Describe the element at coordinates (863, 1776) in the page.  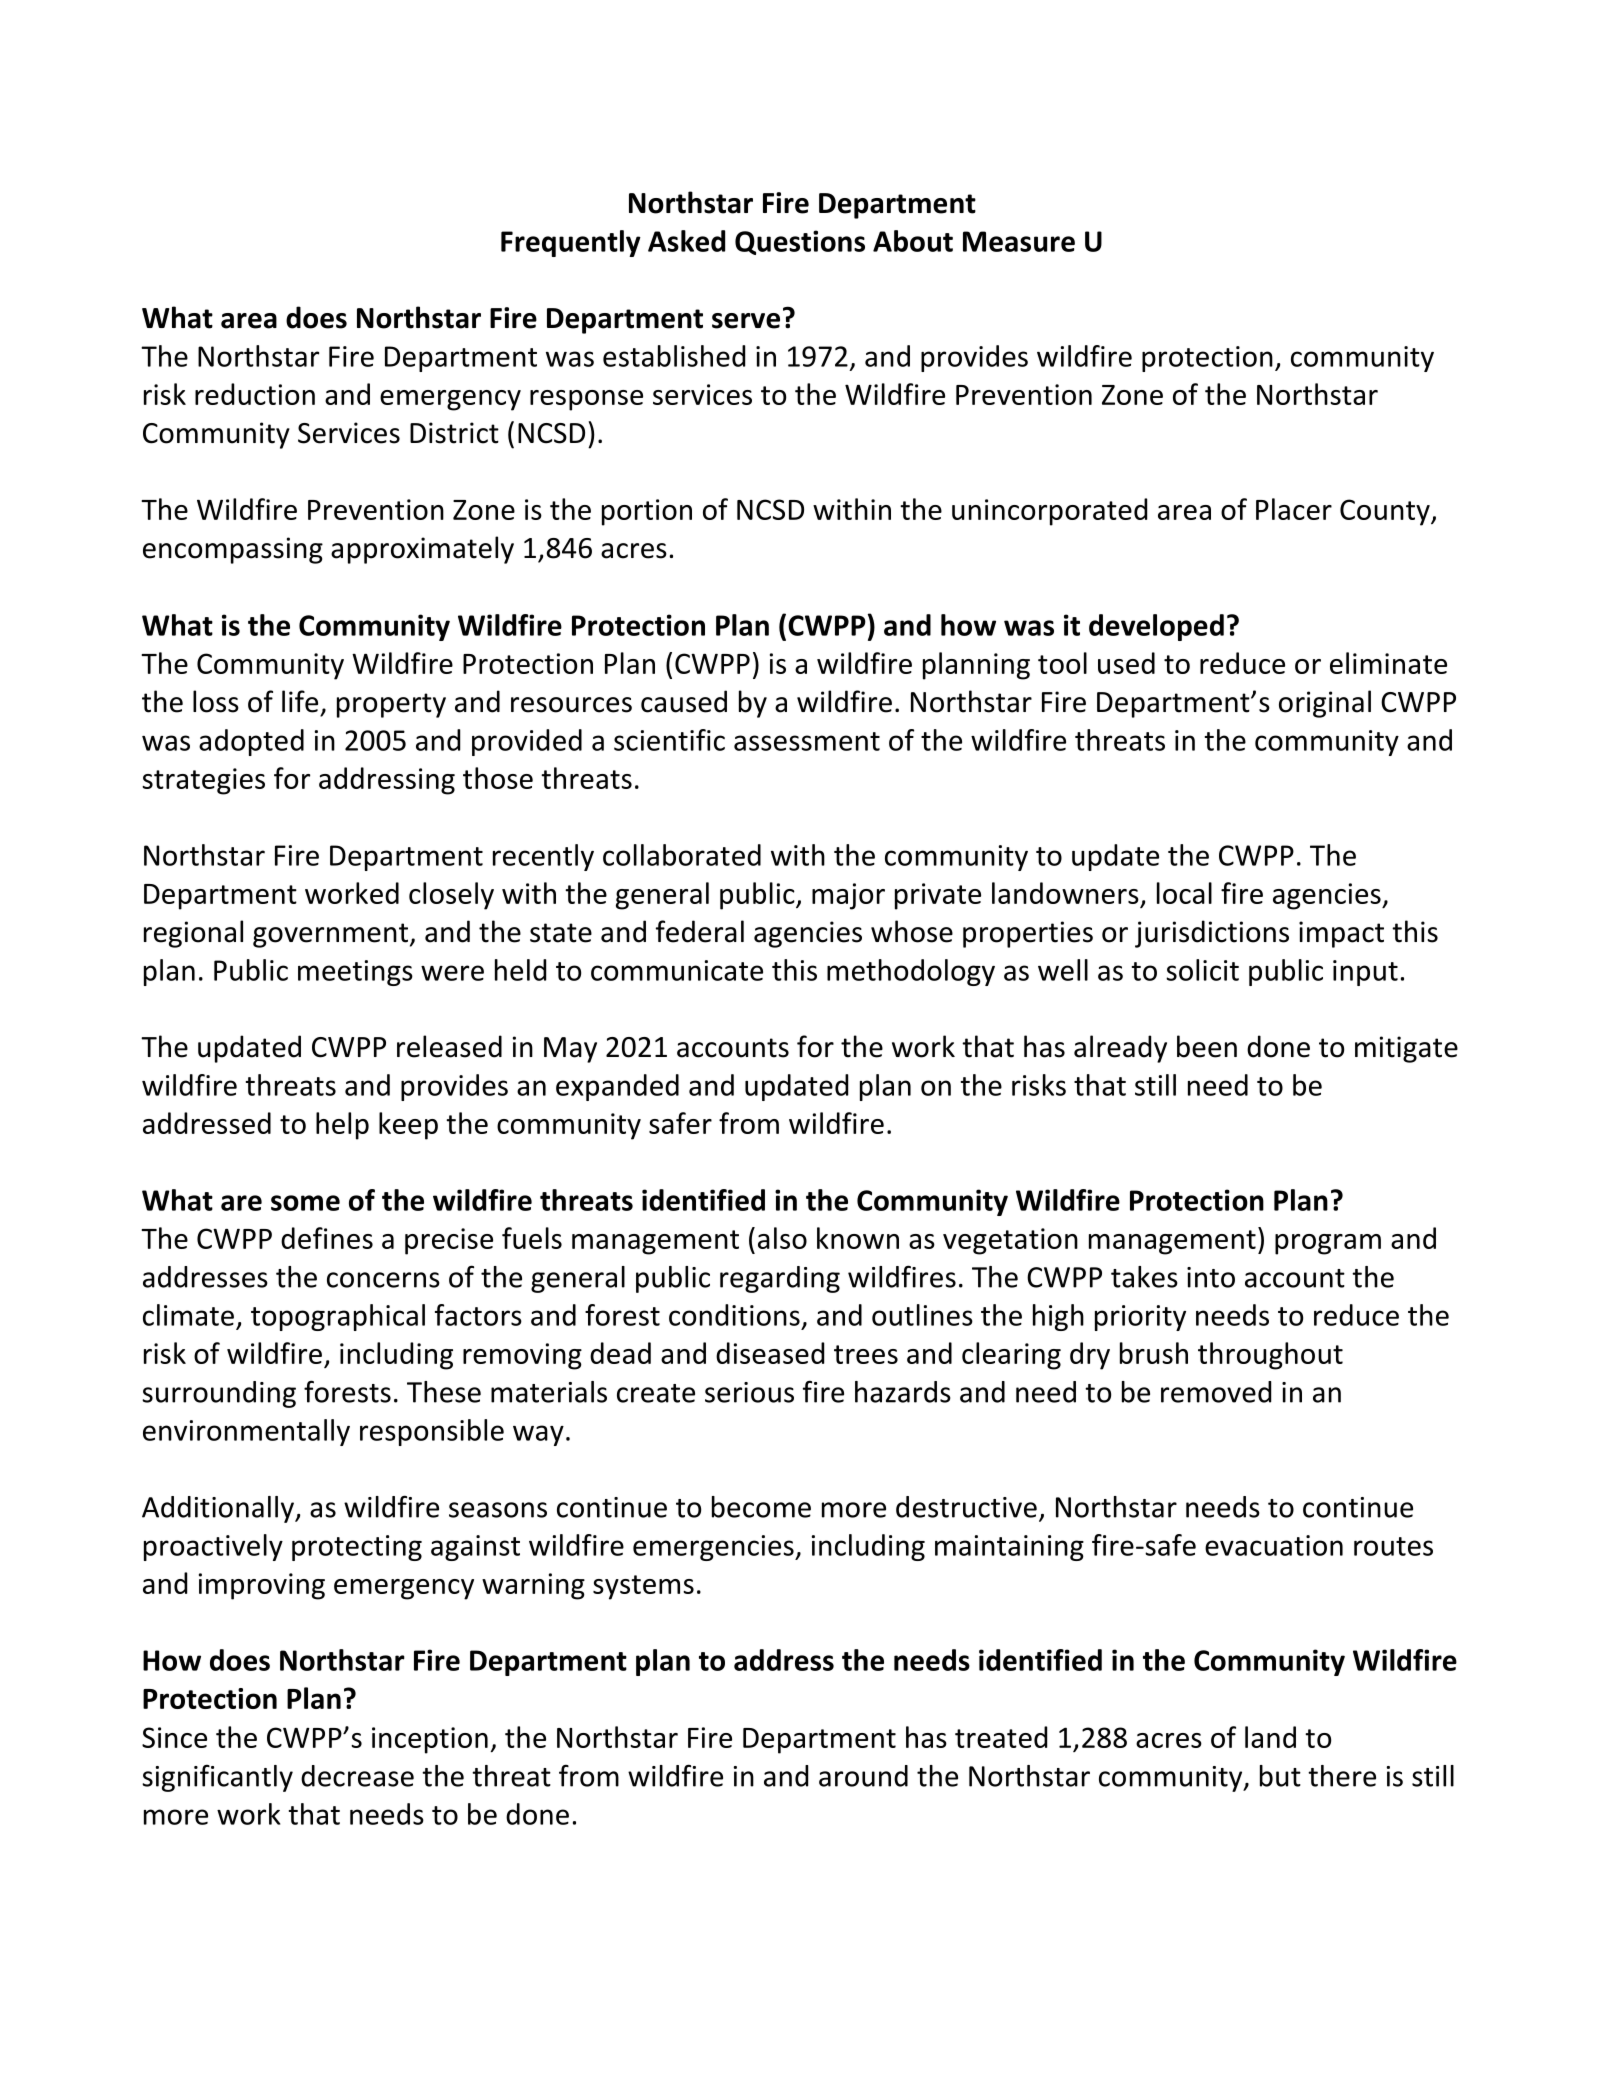
I see `around` at that location.
